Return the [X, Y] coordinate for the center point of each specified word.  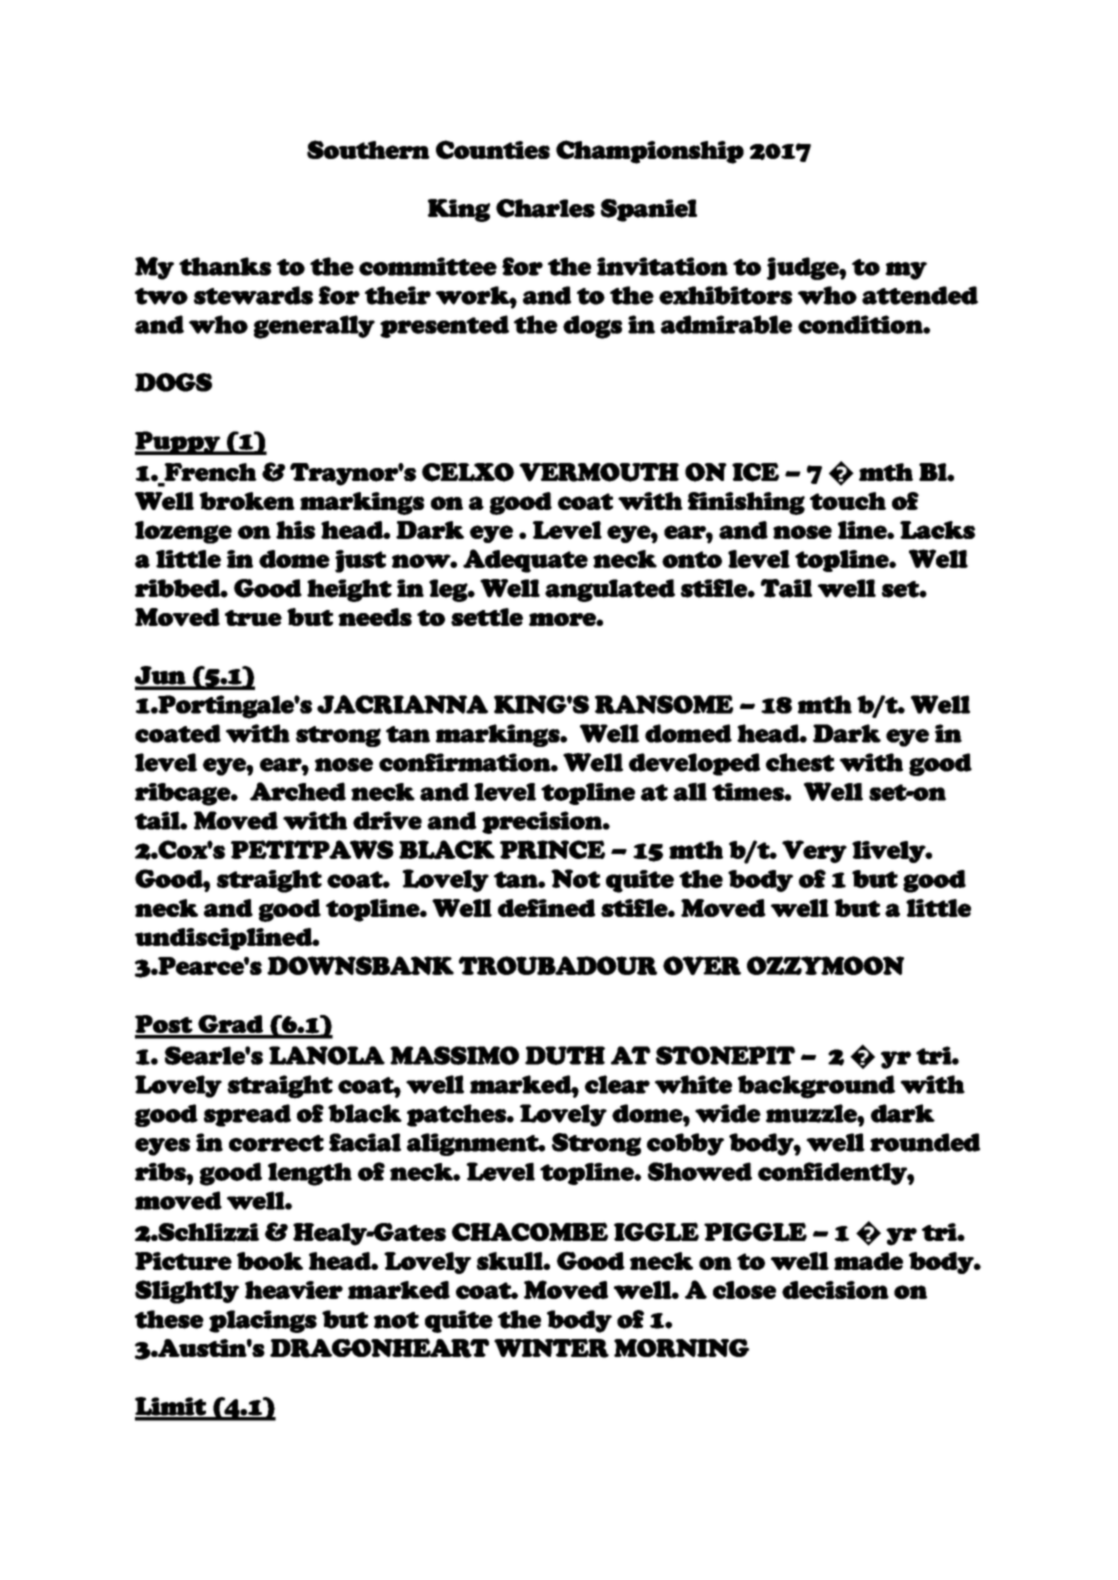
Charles [545, 208]
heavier [294, 1290]
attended [920, 295]
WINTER [551, 1348]
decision [835, 1290]
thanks [225, 266]
